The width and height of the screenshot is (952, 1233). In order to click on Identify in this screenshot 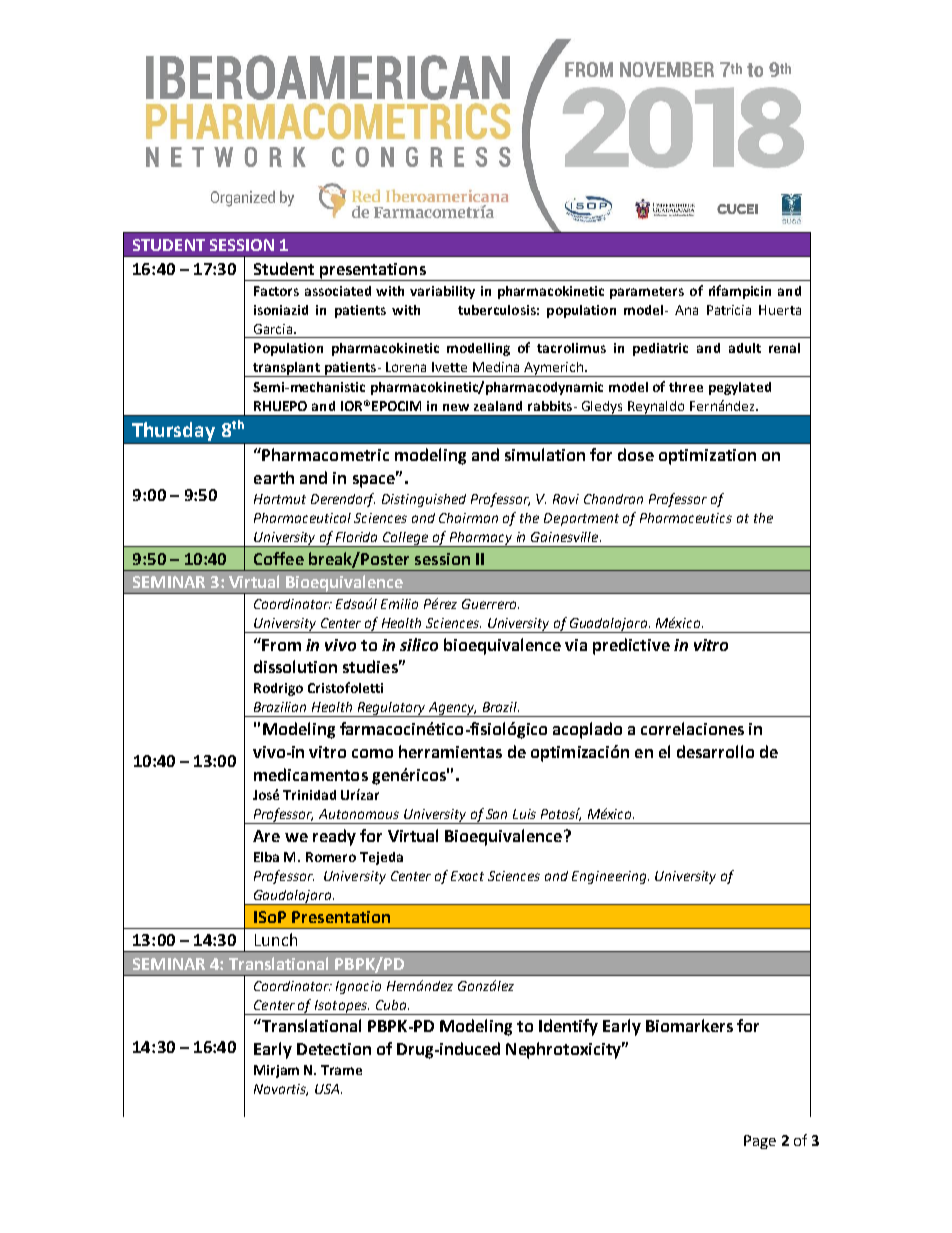, I will do `click(568, 1027)`.
